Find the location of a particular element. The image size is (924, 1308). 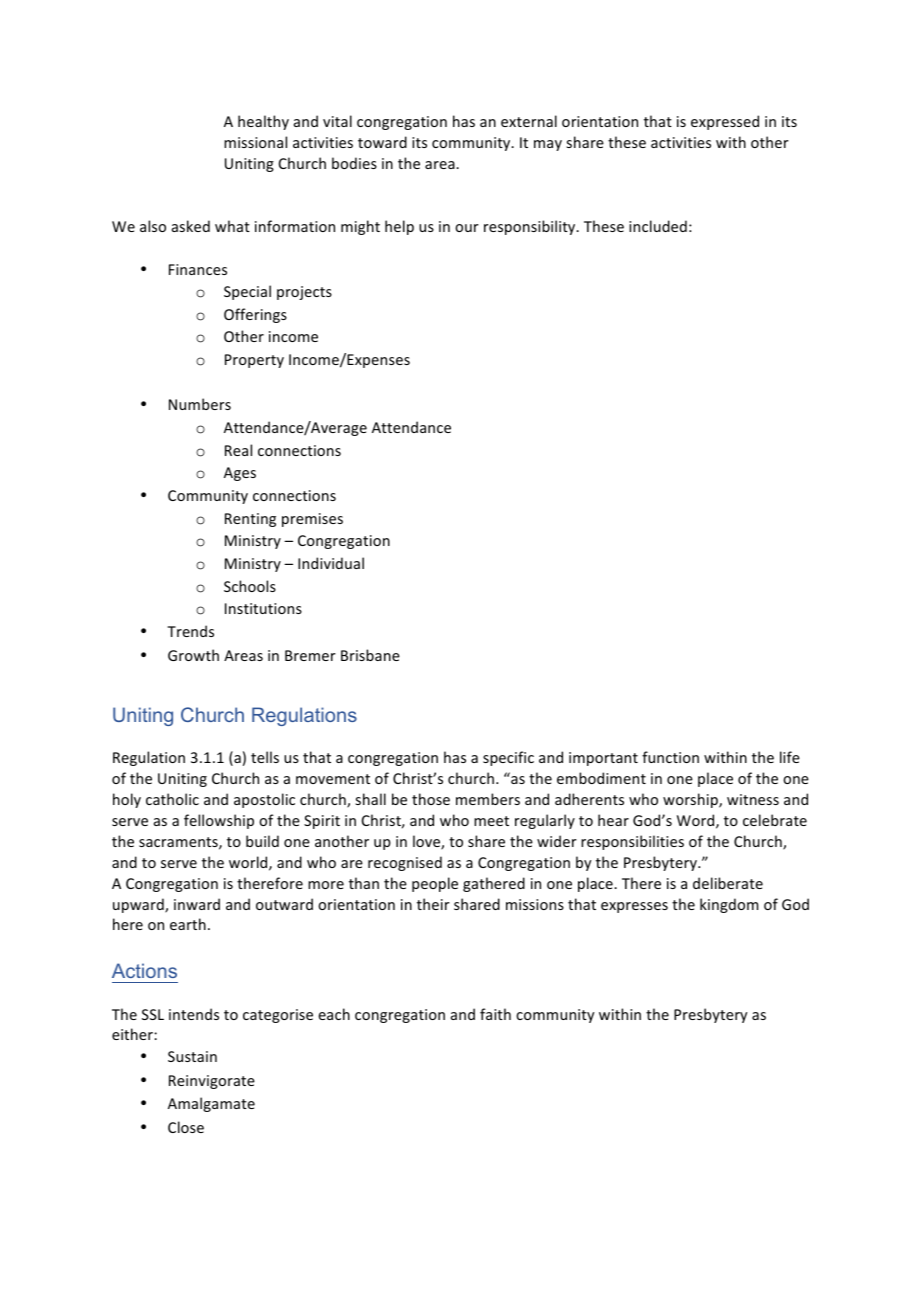

expresses is located at coordinates (634, 907).
